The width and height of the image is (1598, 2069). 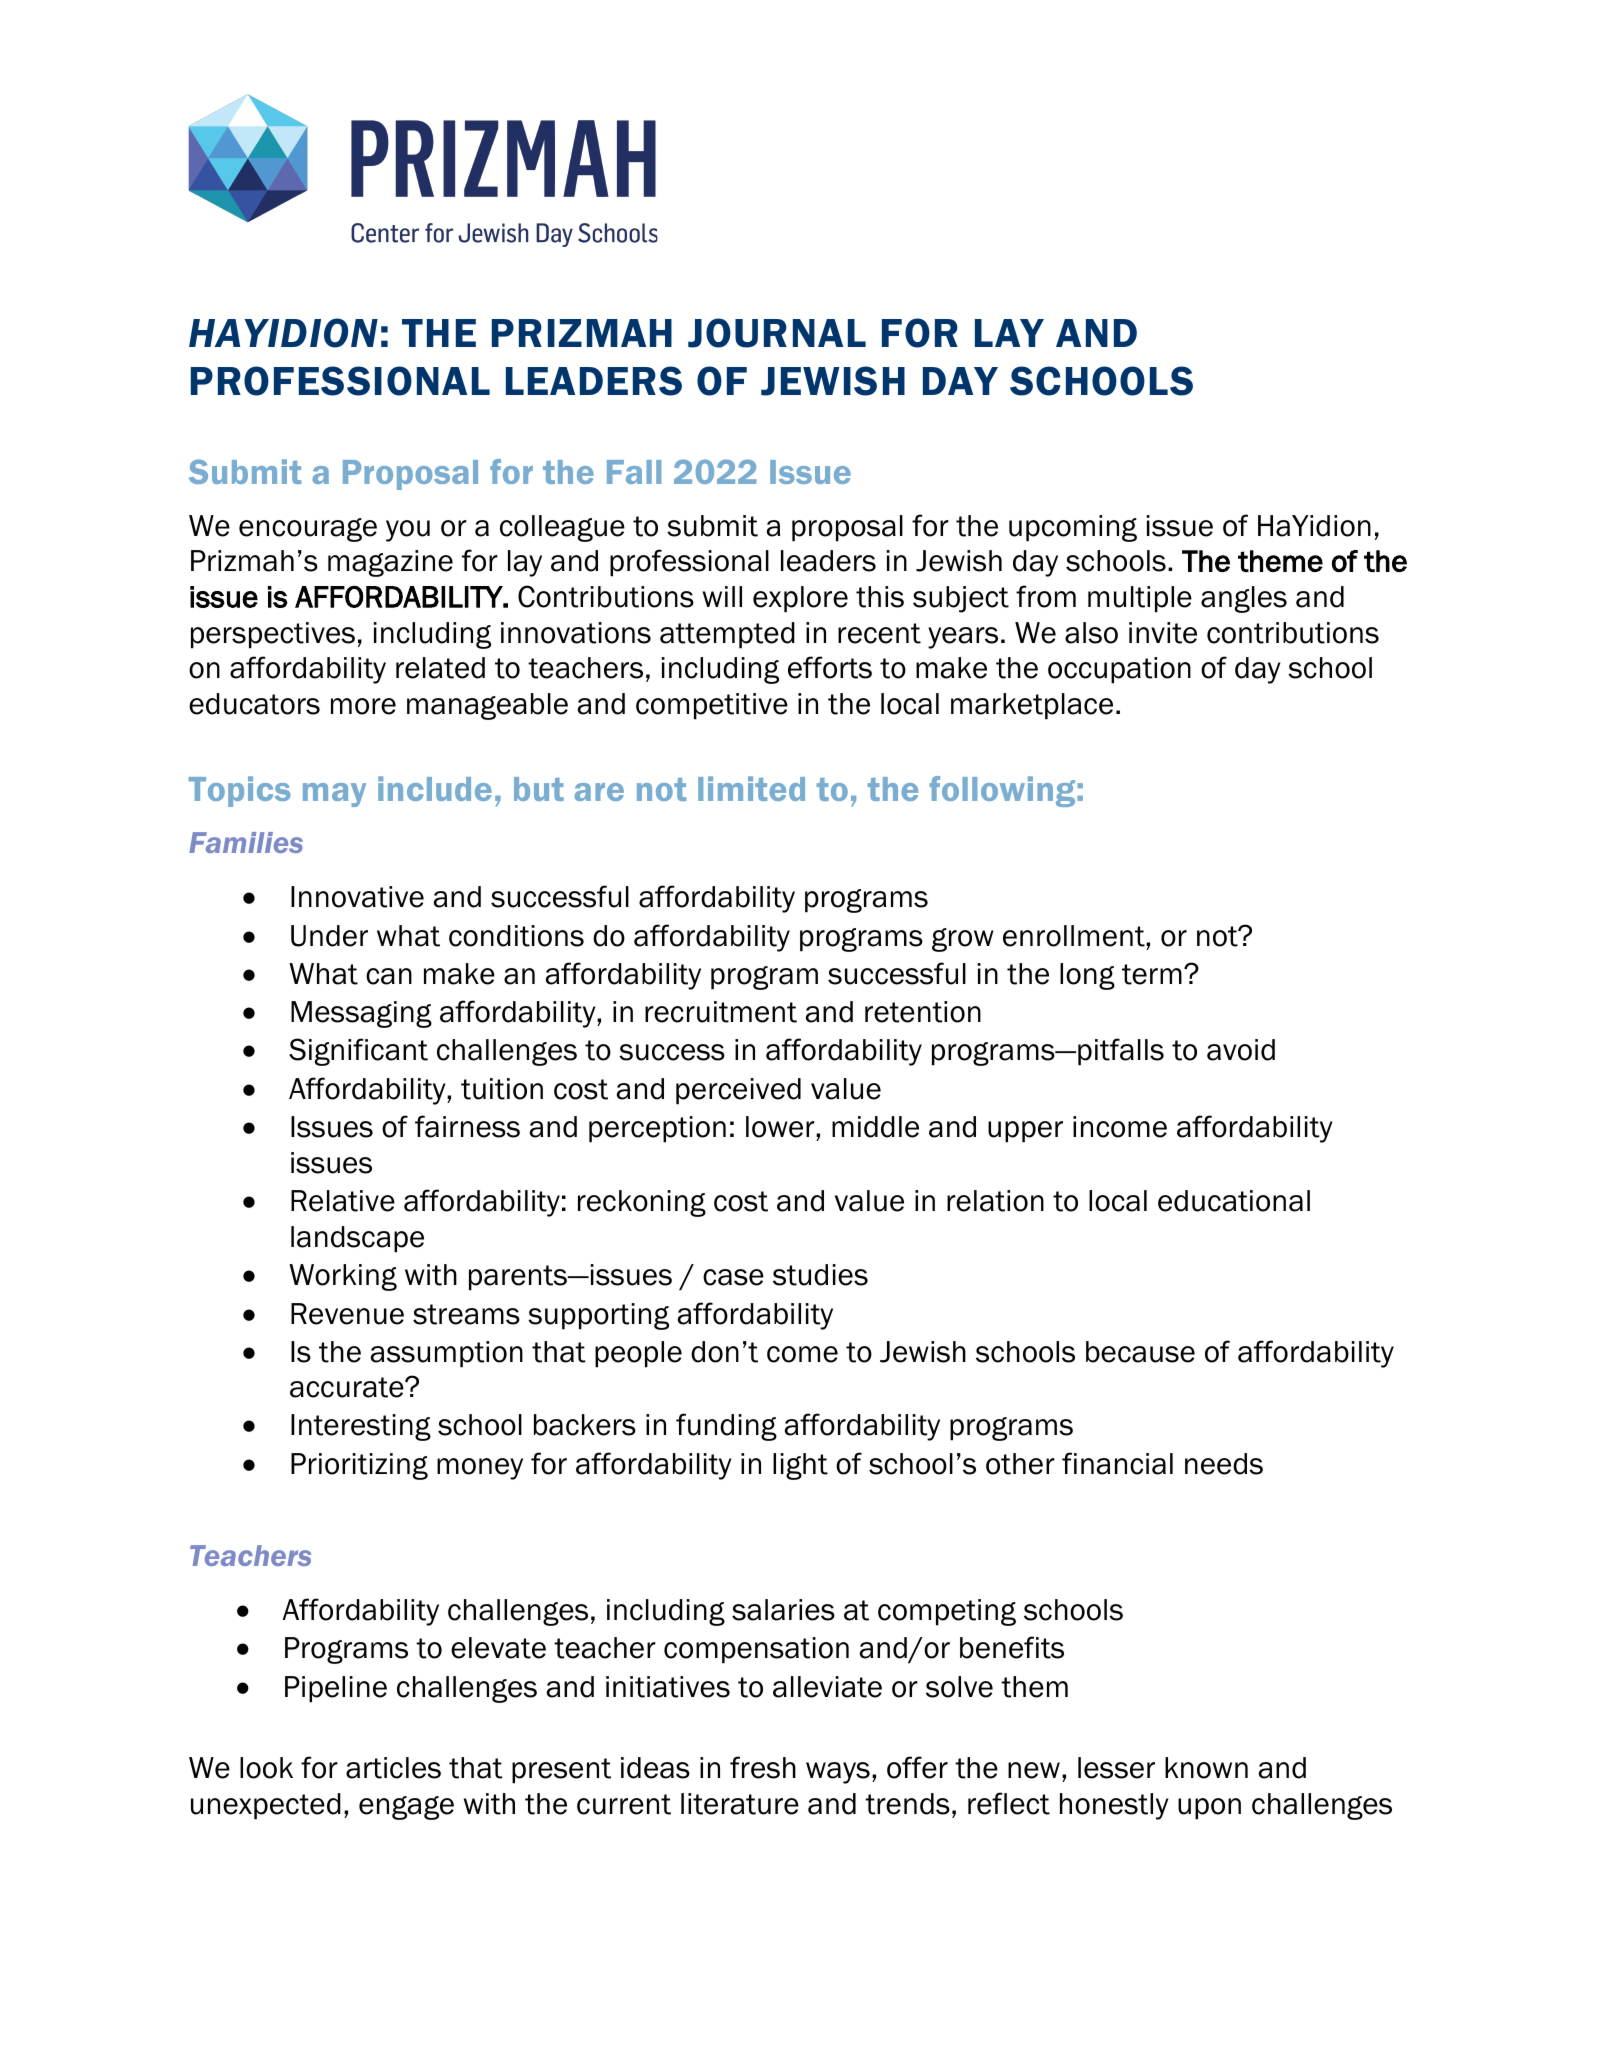 I want to click on competitive, so click(x=712, y=706).
